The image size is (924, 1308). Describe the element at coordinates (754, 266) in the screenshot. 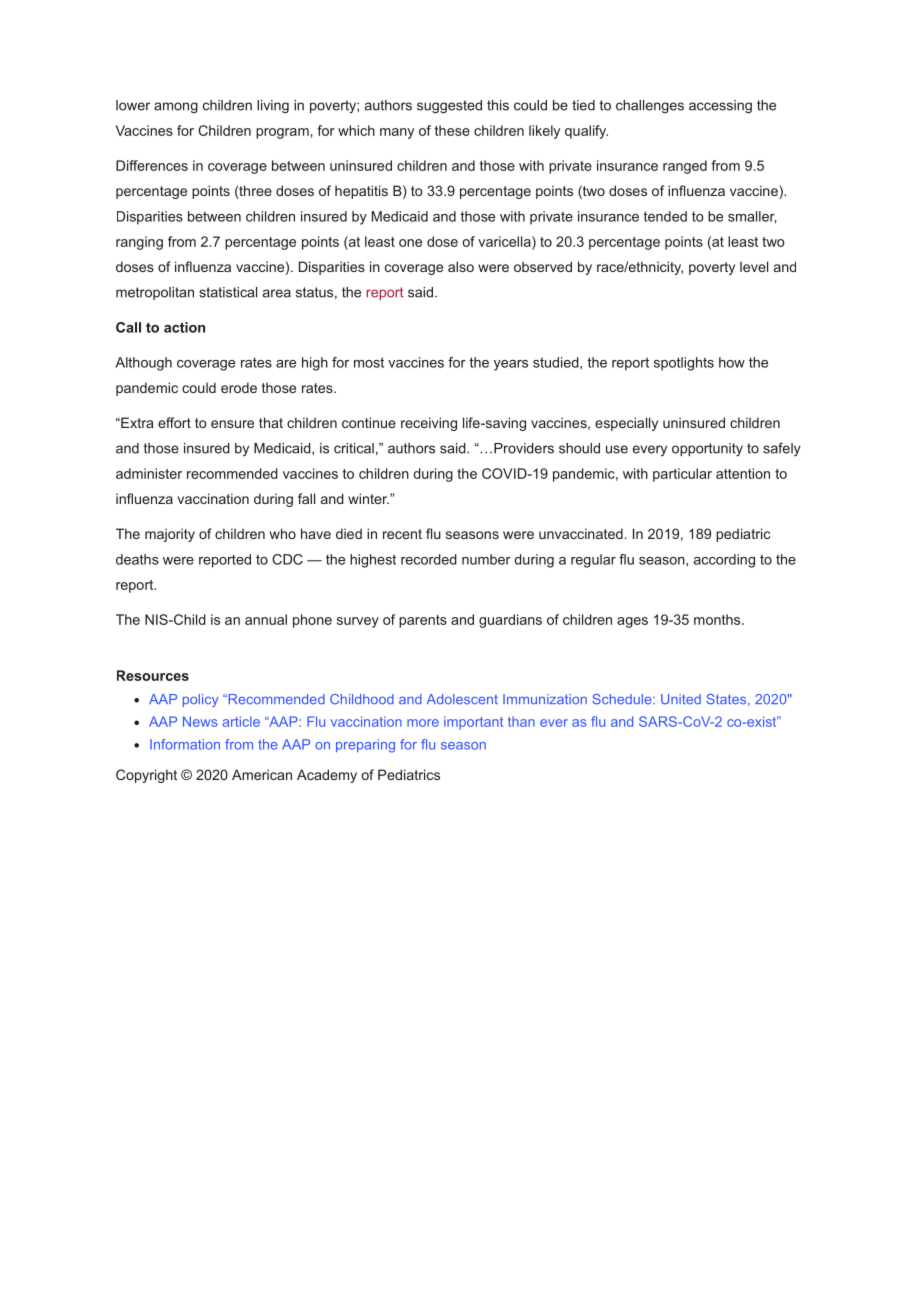

I see `level` at that location.
